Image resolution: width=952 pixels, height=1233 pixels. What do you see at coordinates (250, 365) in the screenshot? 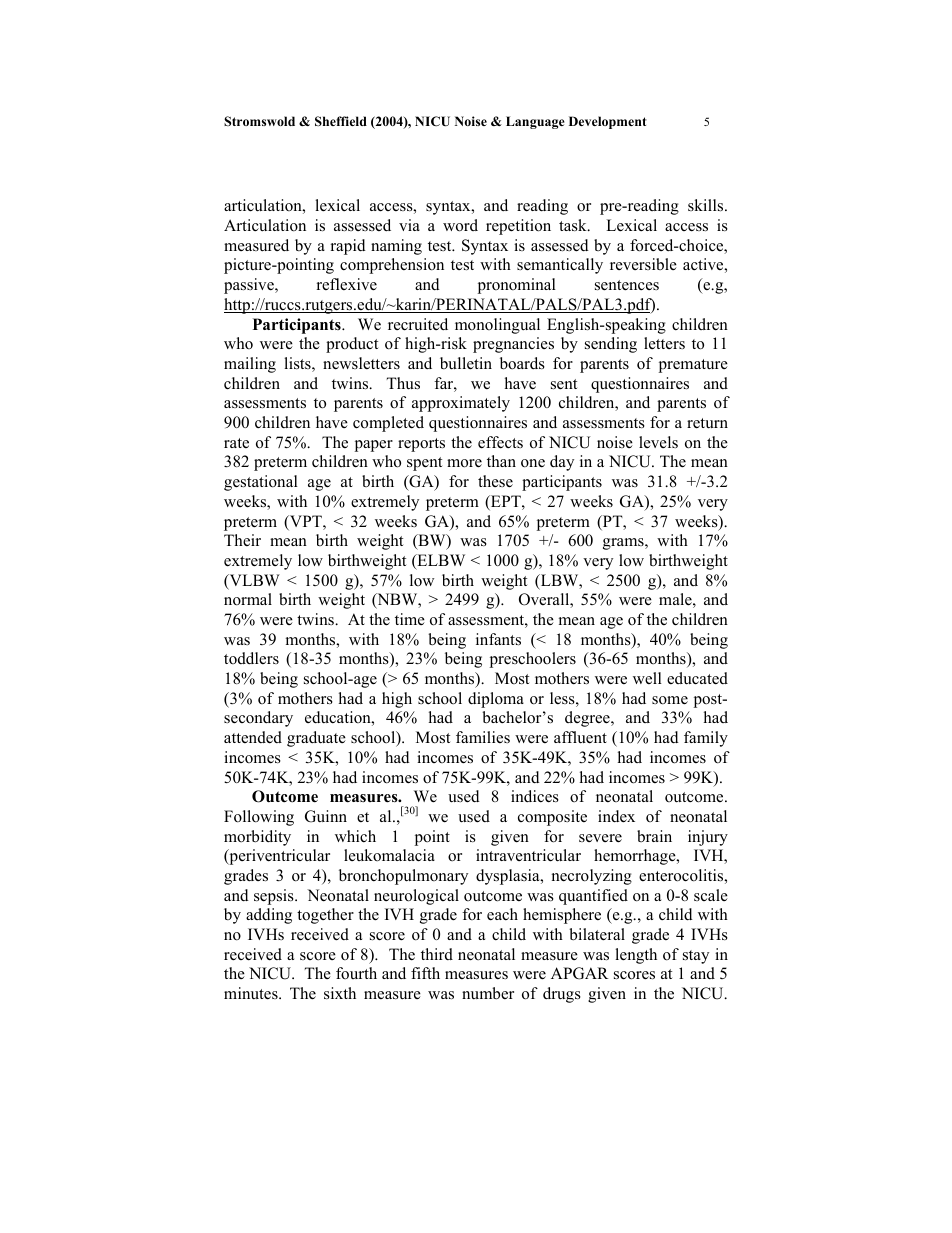
I see `mailing` at bounding box center [250, 365].
